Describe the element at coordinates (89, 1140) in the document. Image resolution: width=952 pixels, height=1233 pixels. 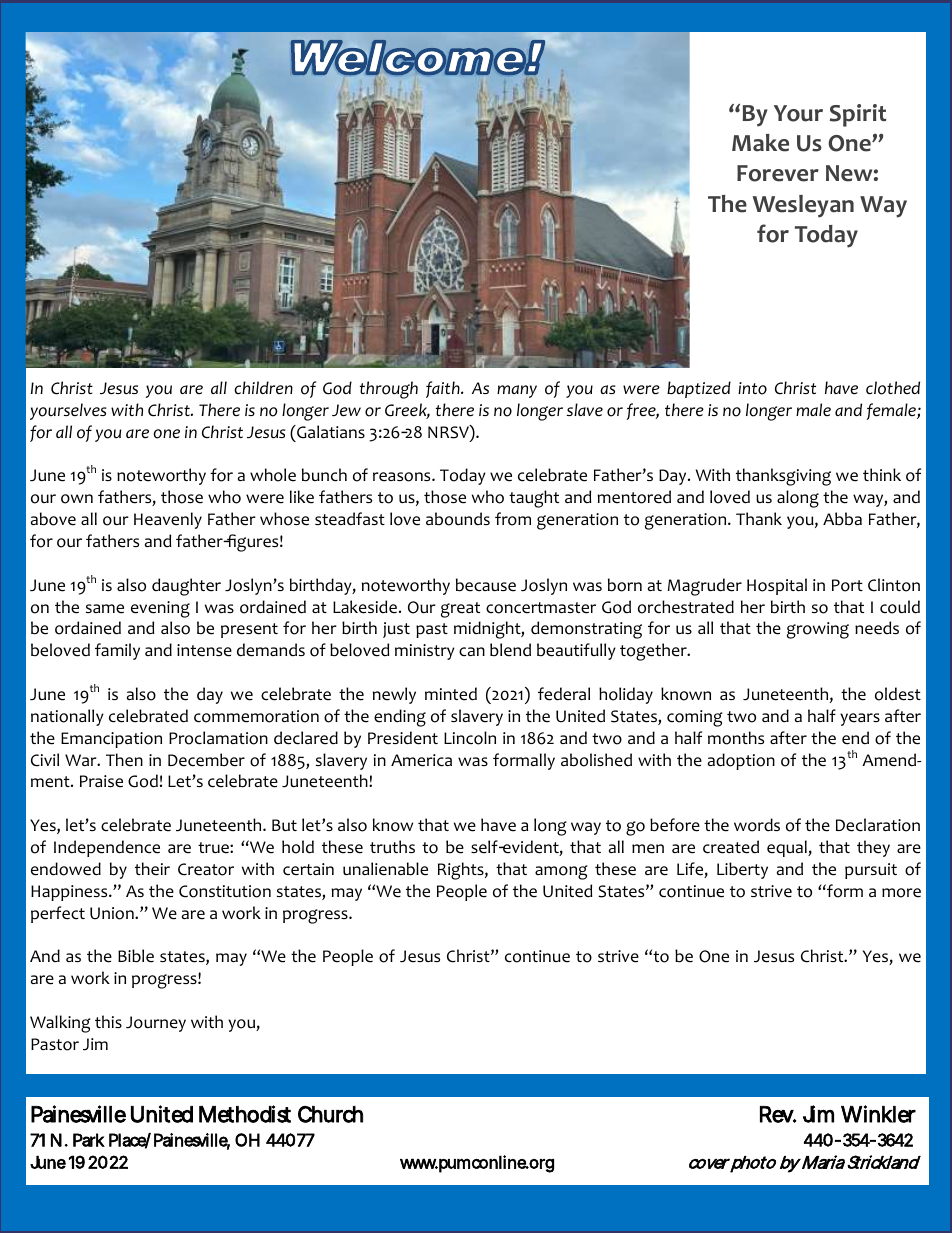
I see `Park` at that location.
